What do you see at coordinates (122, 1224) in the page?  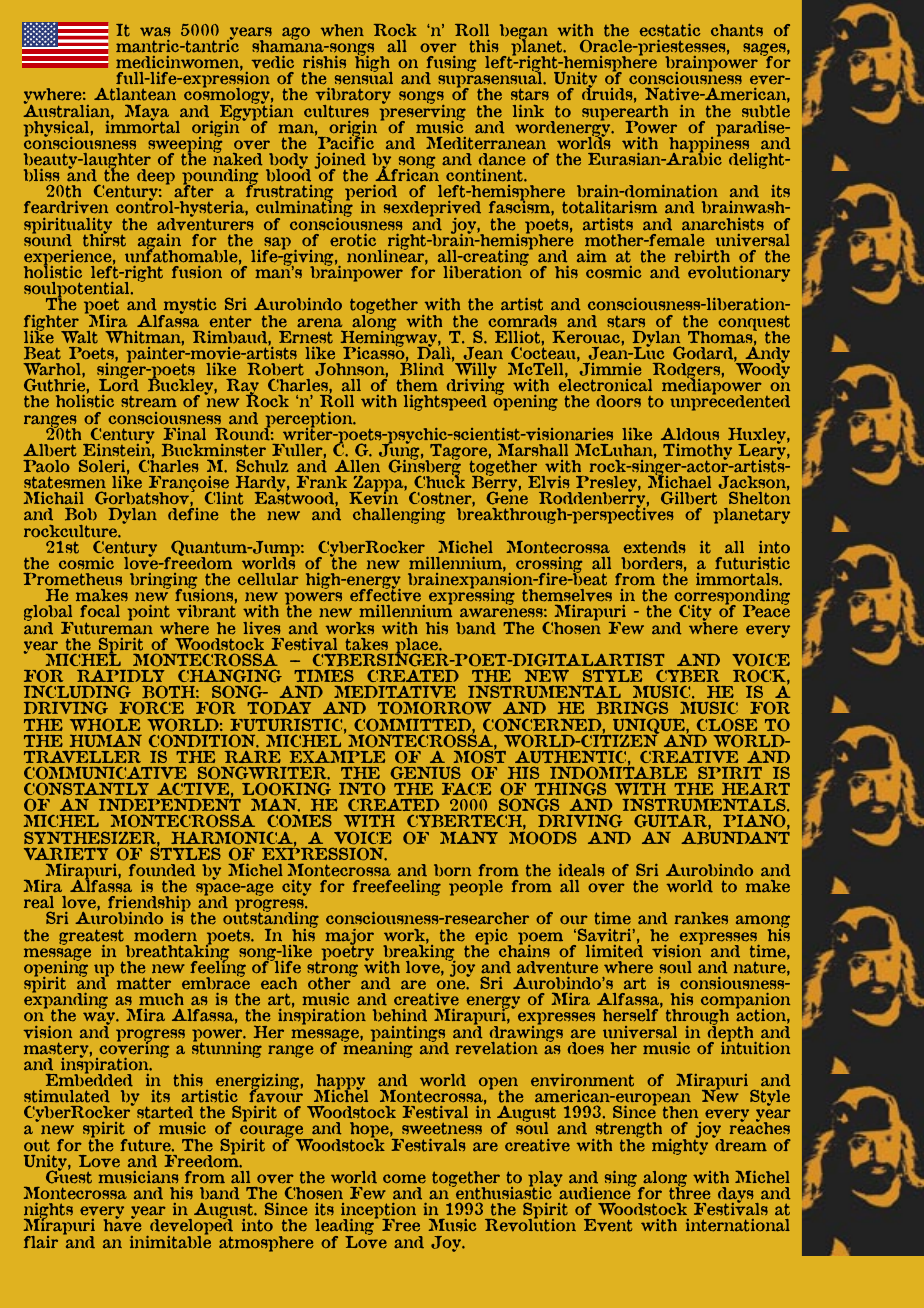 I see `have` at bounding box center [122, 1224].
